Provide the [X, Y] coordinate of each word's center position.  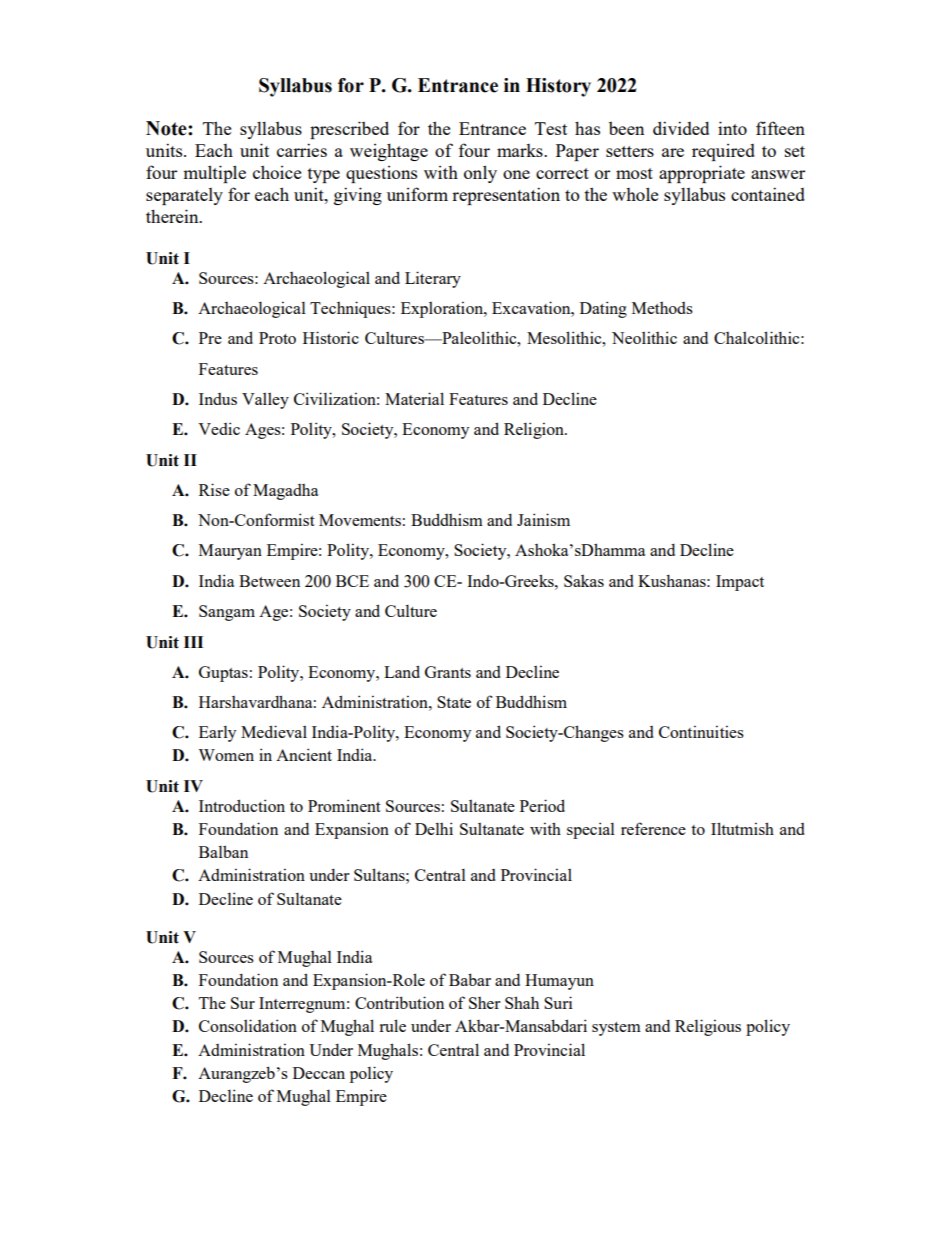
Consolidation [248, 1025]
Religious [708, 1027]
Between [269, 581]
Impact [740, 583]
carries [302, 150]
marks [521, 150]
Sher [484, 1003]
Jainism [543, 519]
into [732, 128]
